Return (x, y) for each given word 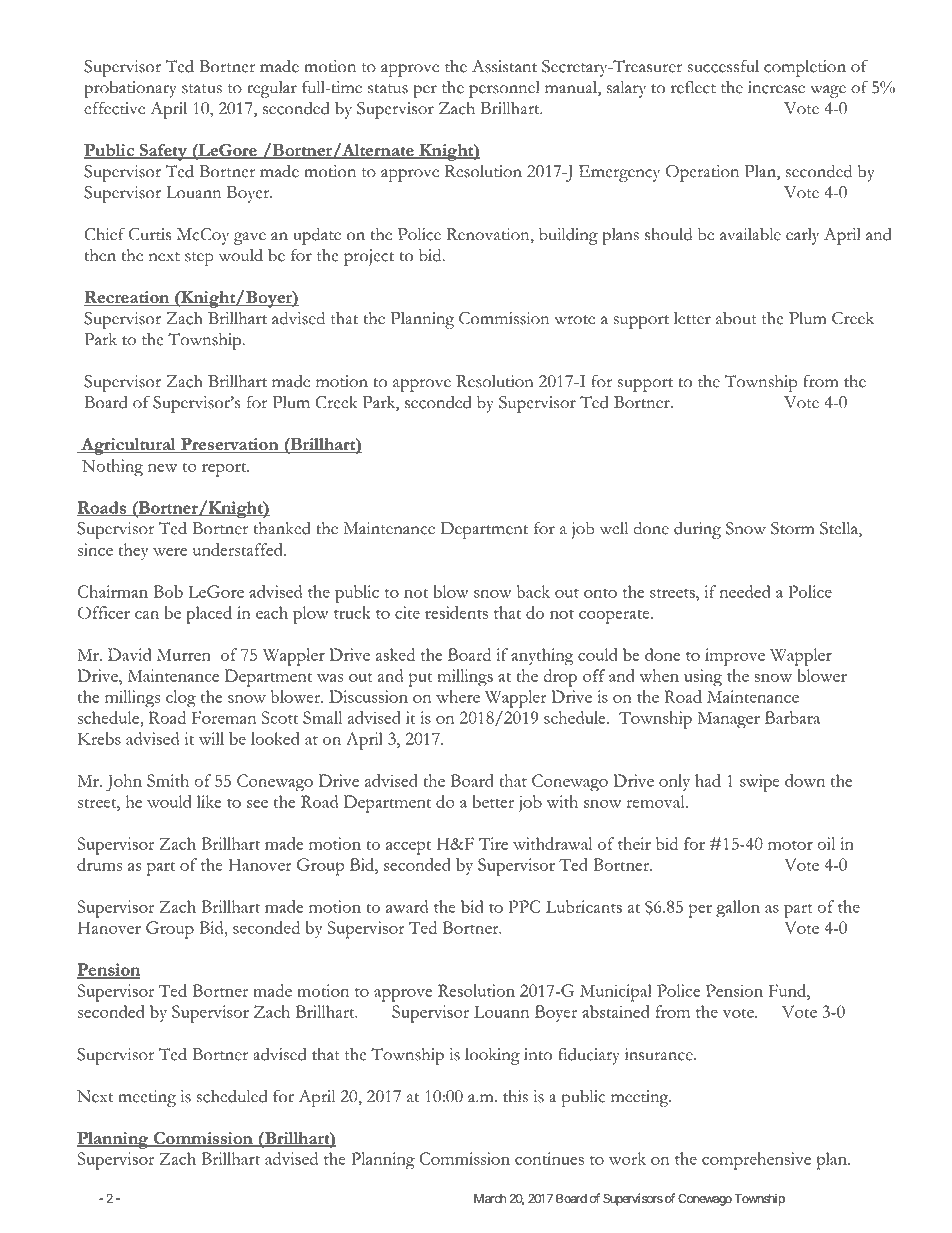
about (736, 318)
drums (99, 864)
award (407, 906)
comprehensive (756, 1161)
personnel (504, 89)
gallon (738, 909)
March (490, 1199)
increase (776, 87)
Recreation (128, 298)
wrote (574, 320)
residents (456, 612)
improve (735, 657)
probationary (130, 89)
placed (209, 615)
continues (549, 1158)
